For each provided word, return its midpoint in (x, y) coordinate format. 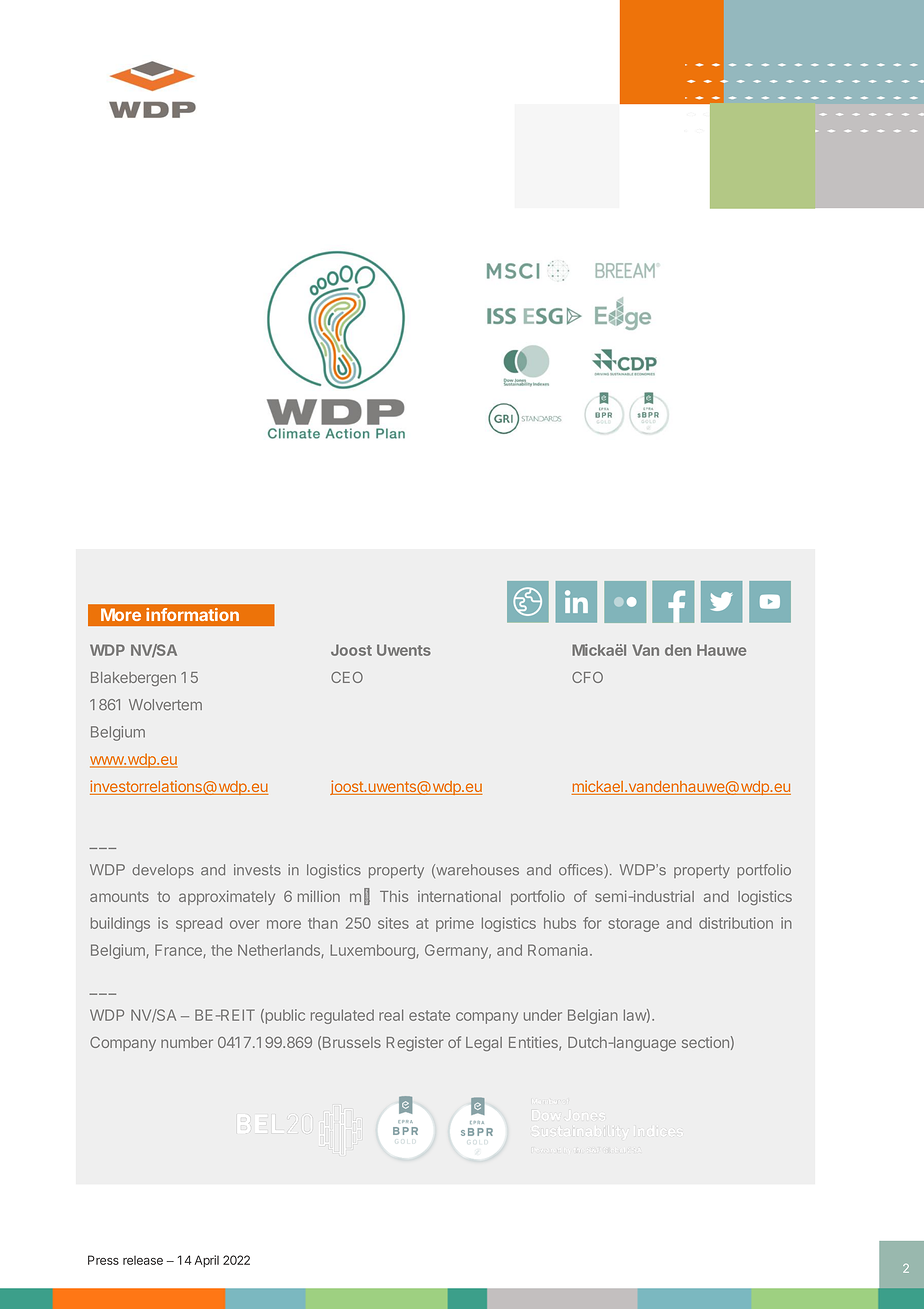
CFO (587, 677)
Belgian (593, 1016)
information (192, 614)
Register (415, 1043)
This (394, 896)
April (206, 1261)
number (187, 1042)
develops (163, 871)
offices (582, 870)
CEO (347, 677)
